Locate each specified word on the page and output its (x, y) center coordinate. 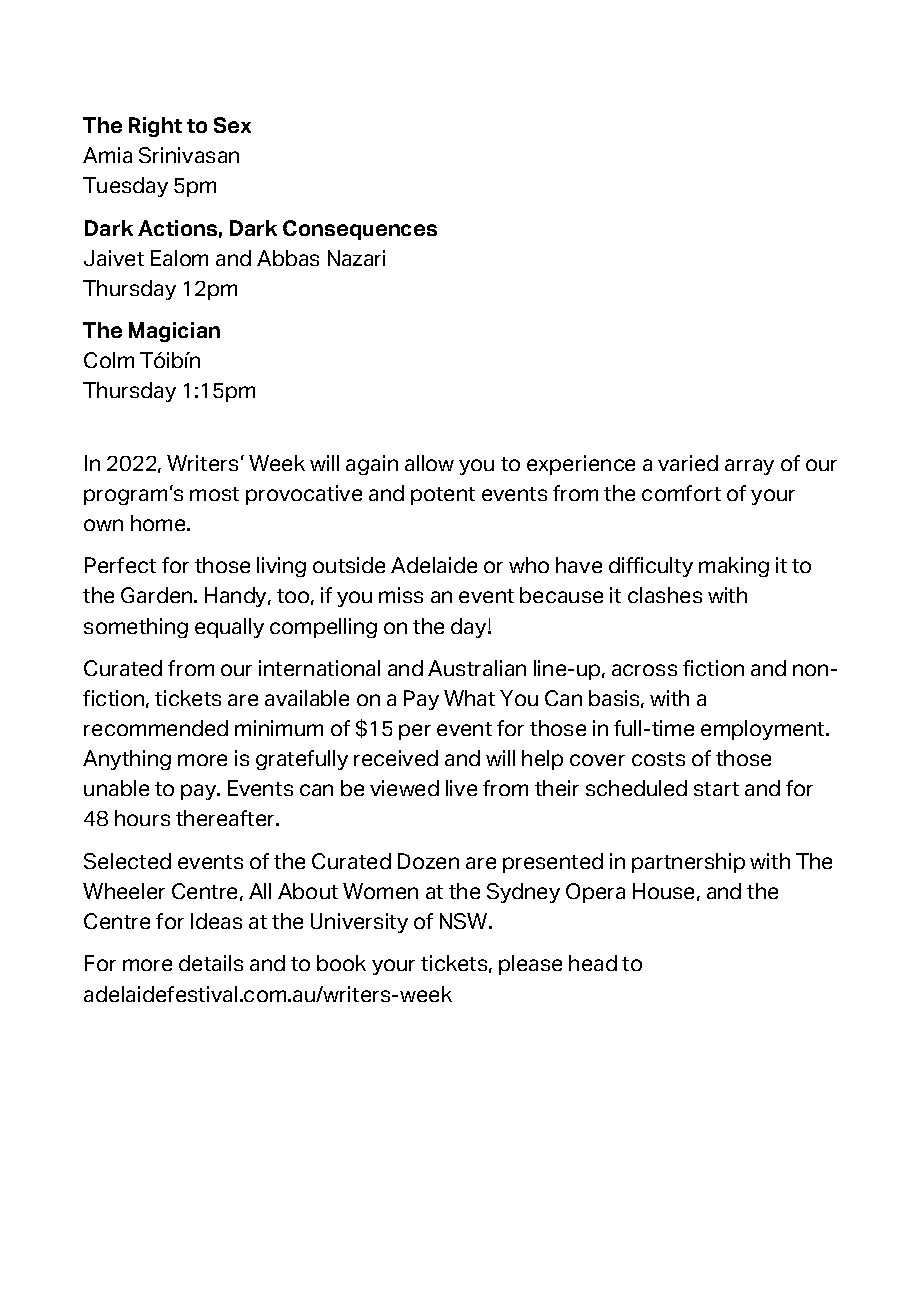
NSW (465, 921)
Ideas (216, 921)
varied (688, 463)
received (396, 758)
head (593, 963)
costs (658, 759)
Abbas (288, 258)
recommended (156, 728)
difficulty (651, 567)
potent (443, 496)
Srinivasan (189, 155)
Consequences (360, 230)
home (159, 523)
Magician (174, 332)
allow (429, 463)
